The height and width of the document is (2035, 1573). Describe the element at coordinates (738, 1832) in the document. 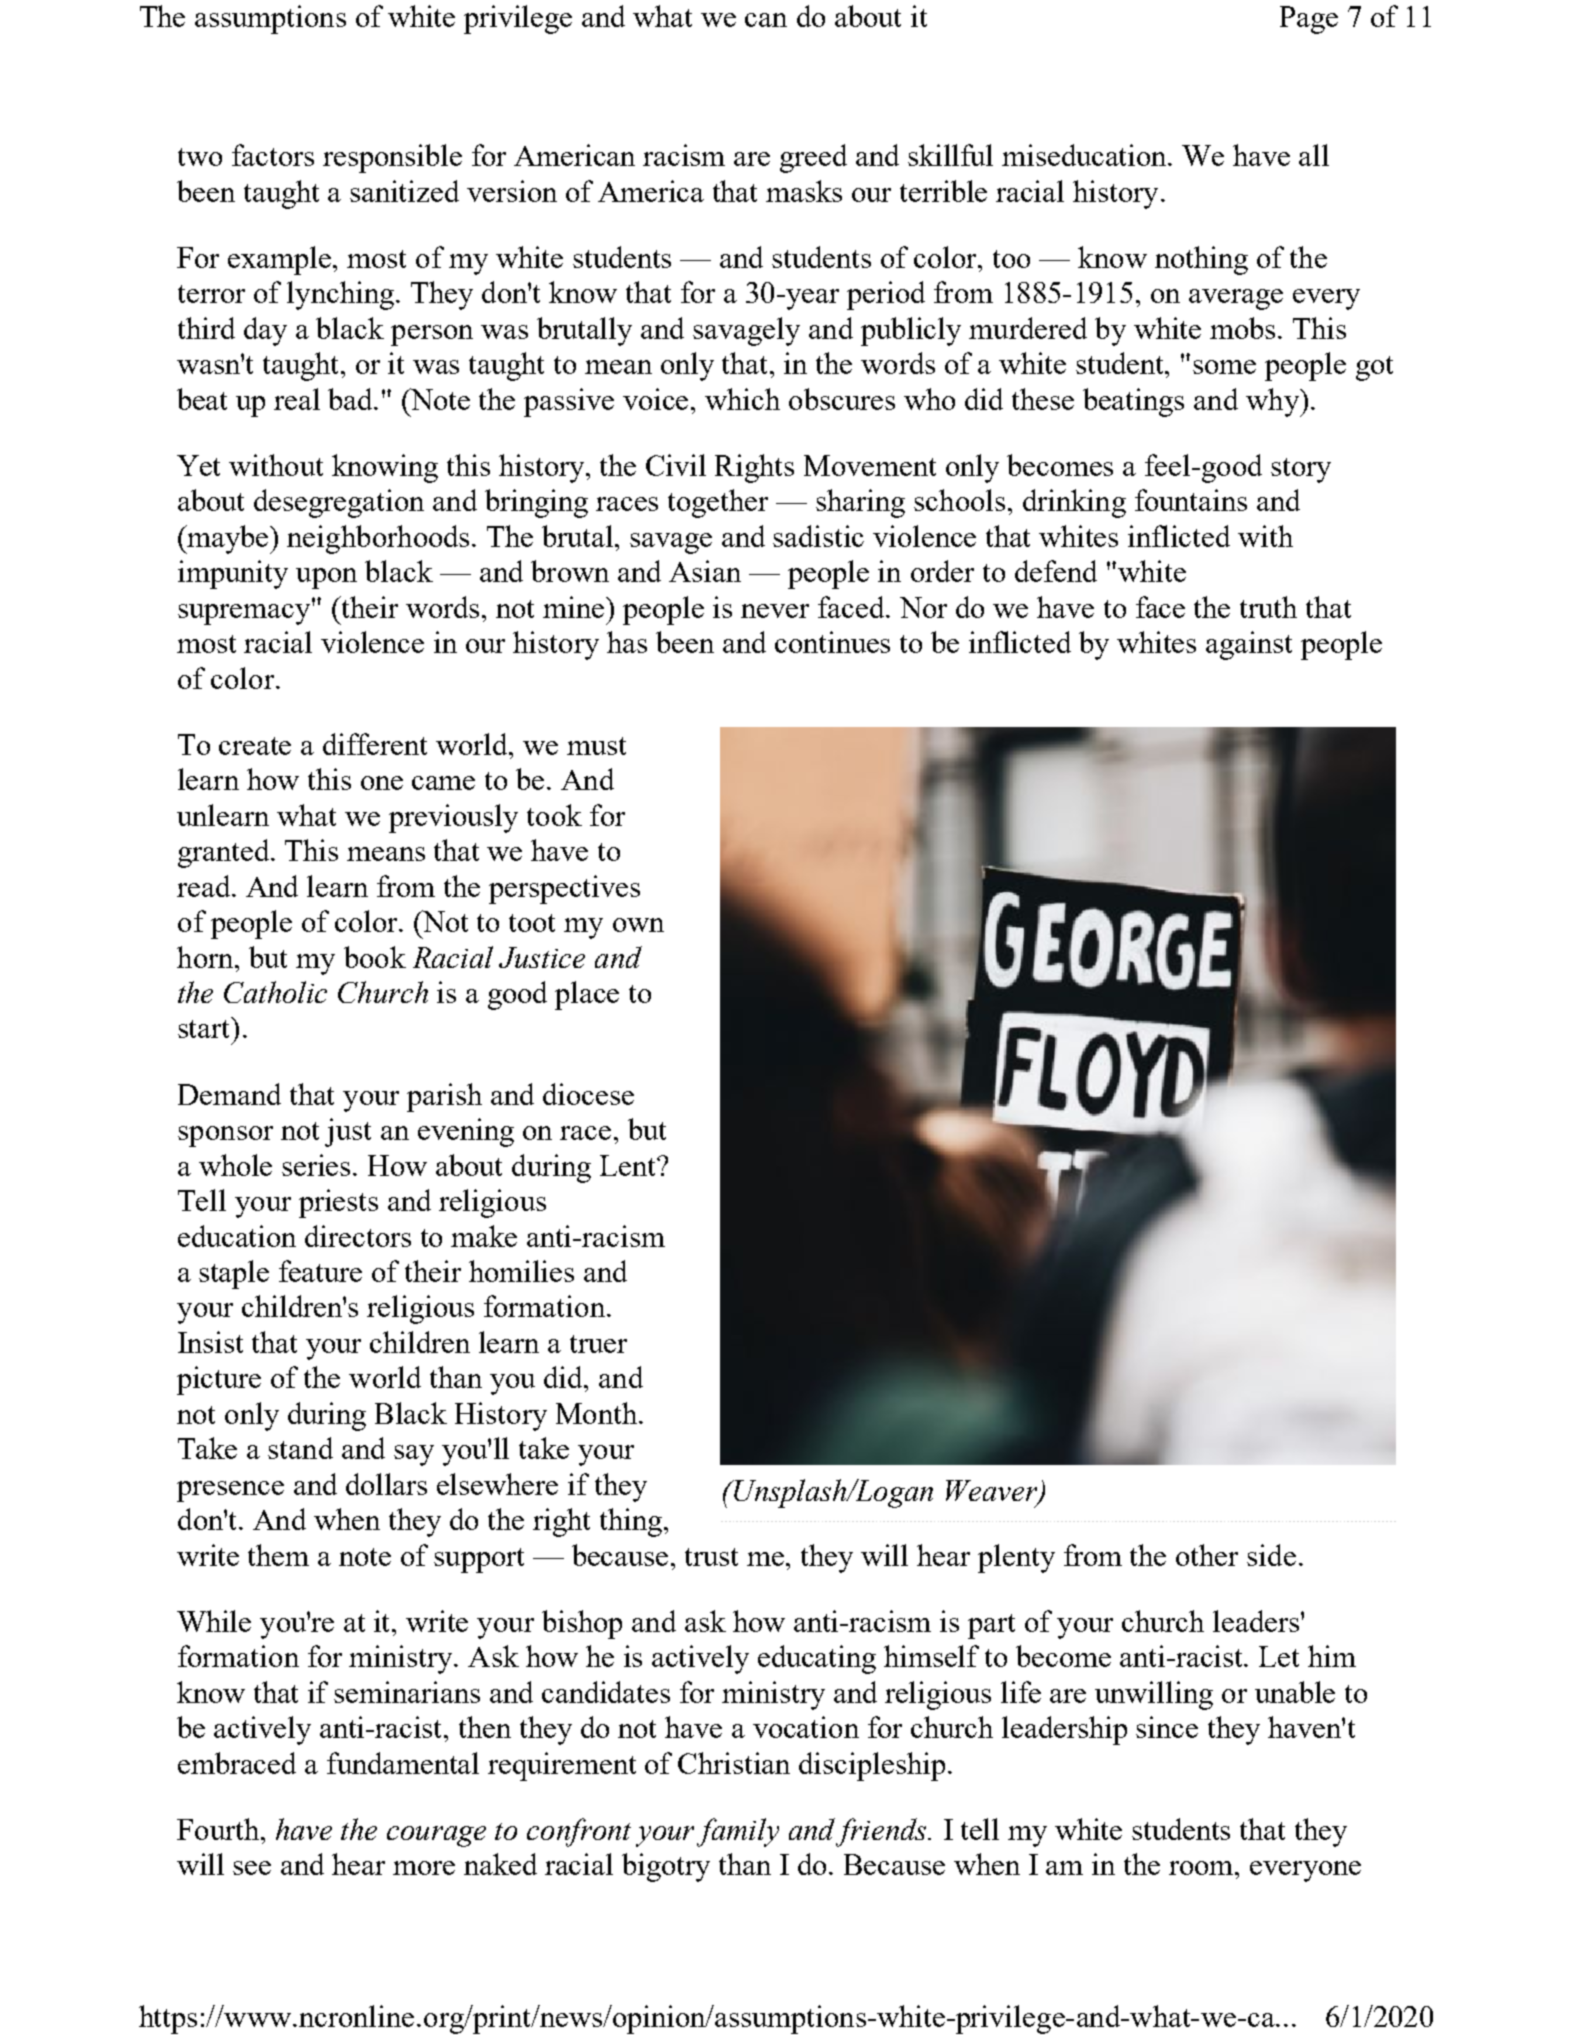

I see `family` at that location.
